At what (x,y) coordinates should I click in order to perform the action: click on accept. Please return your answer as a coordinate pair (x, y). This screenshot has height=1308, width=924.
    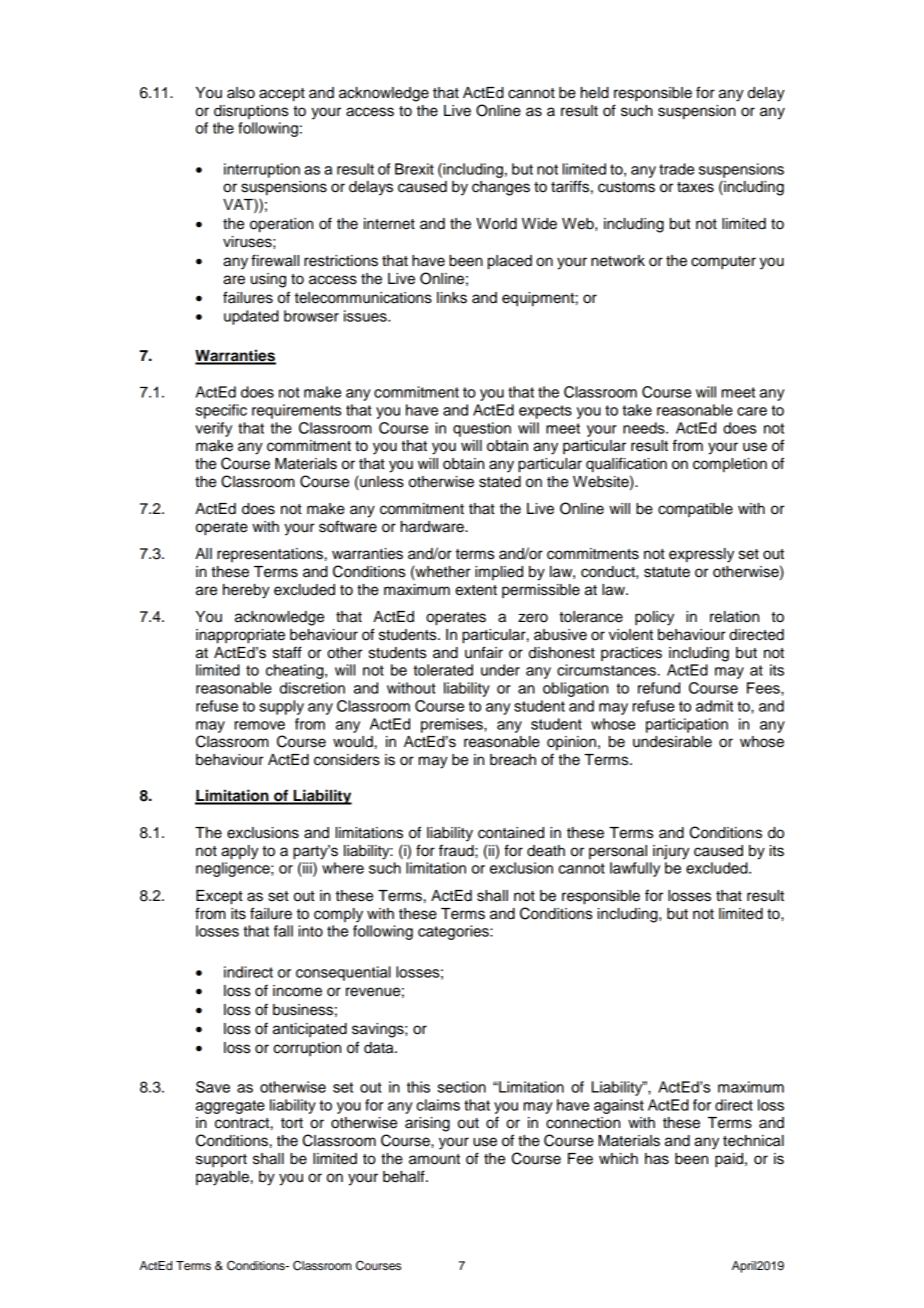
    Looking at the image, I should click on (282, 95).
